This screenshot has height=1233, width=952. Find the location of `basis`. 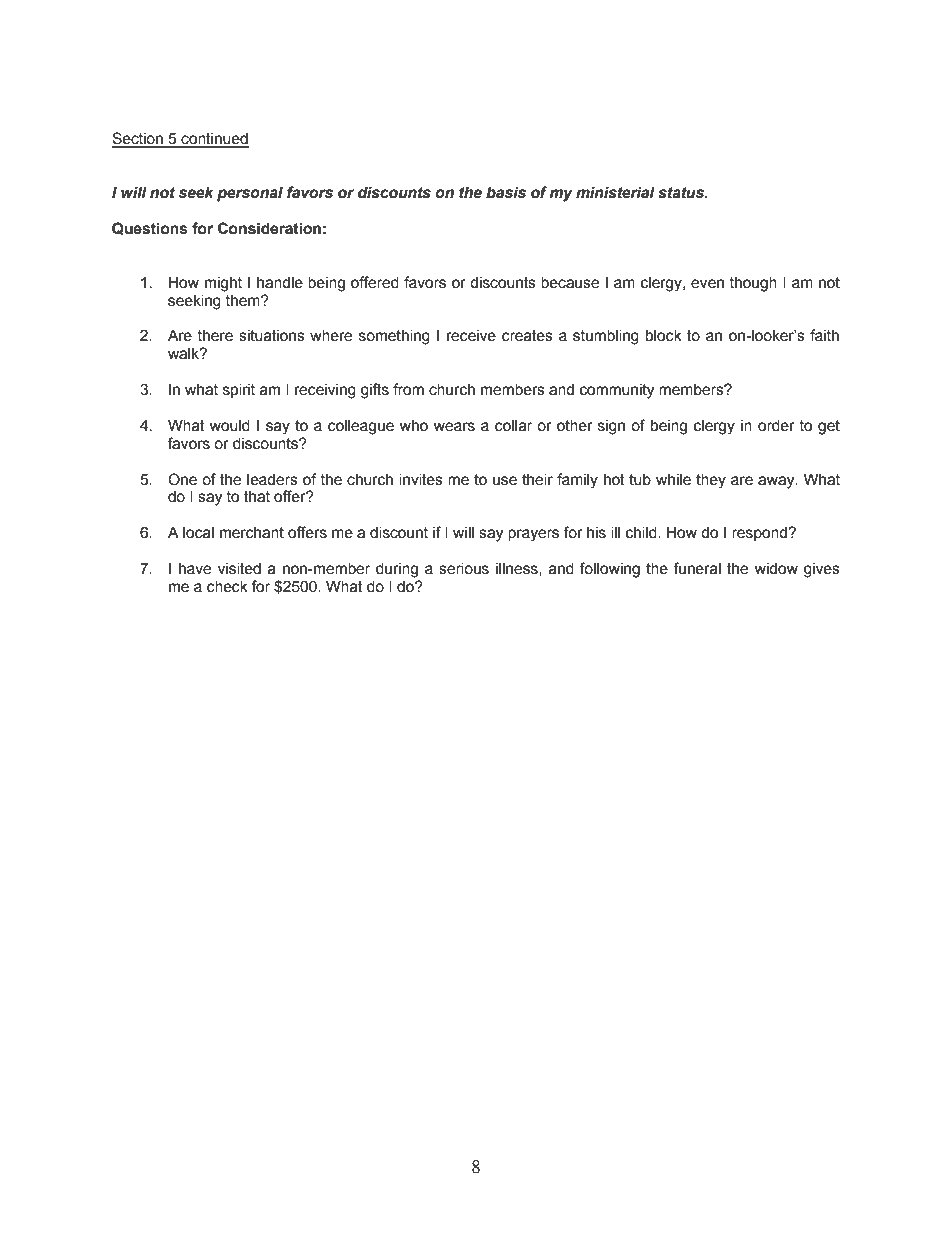

basis is located at coordinates (506, 192).
